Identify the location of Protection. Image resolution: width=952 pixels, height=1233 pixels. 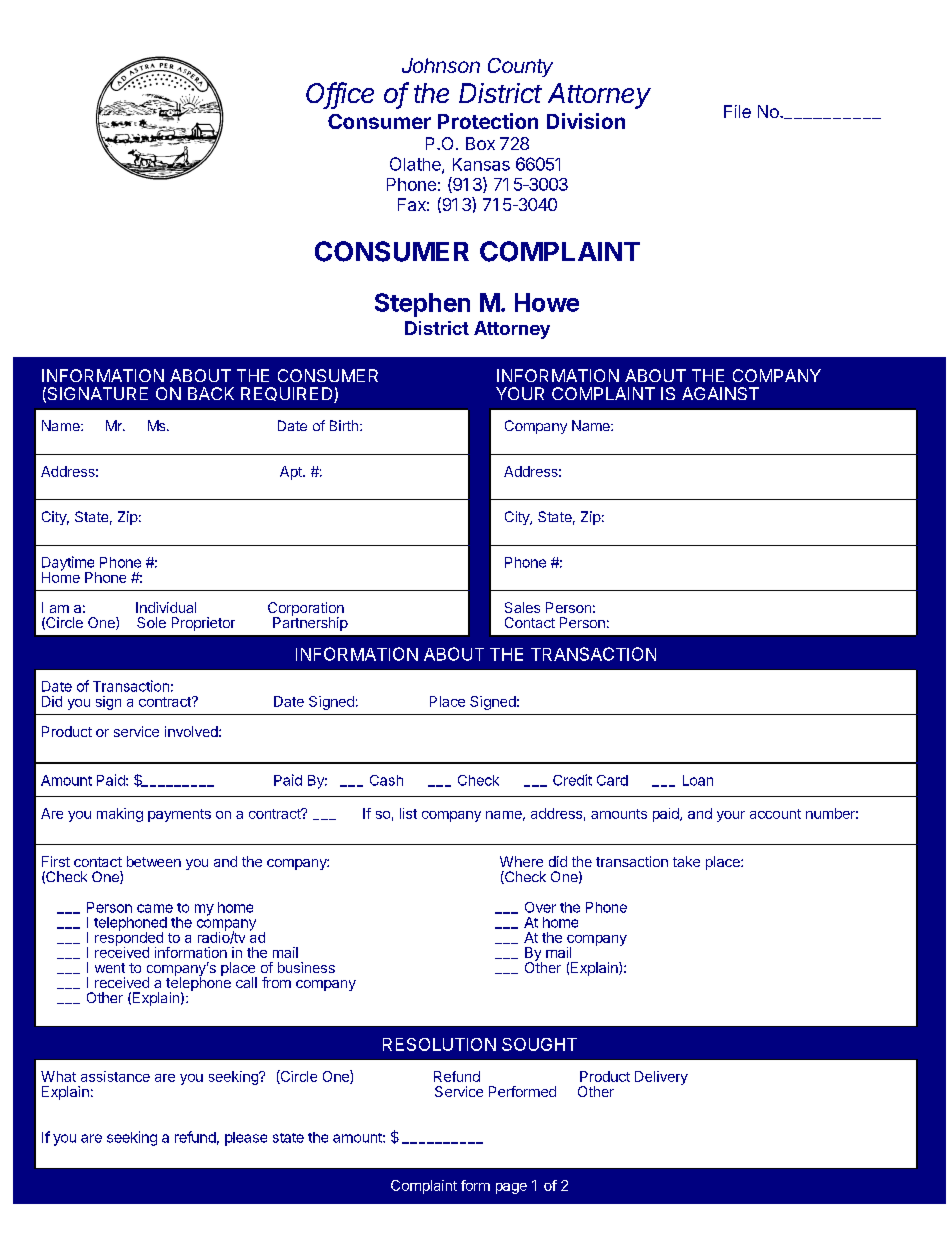
(488, 121).
